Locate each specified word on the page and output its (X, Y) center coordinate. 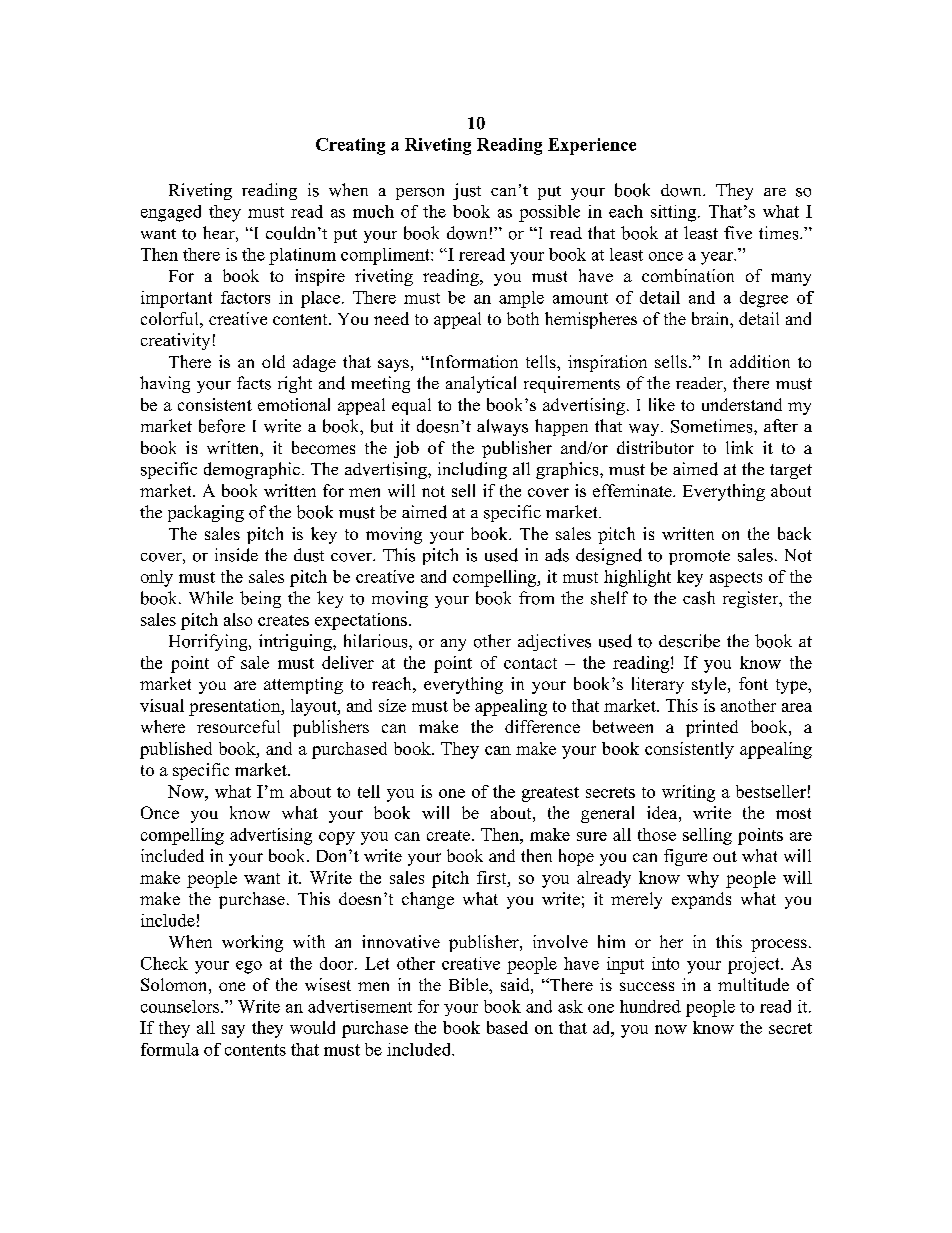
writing (688, 793)
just (467, 191)
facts (254, 383)
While (211, 597)
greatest (550, 794)
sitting (675, 213)
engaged (171, 213)
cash (699, 598)
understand (742, 404)
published (176, 750)
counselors (181, 1006)
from (536, 598)
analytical (481, 384)
